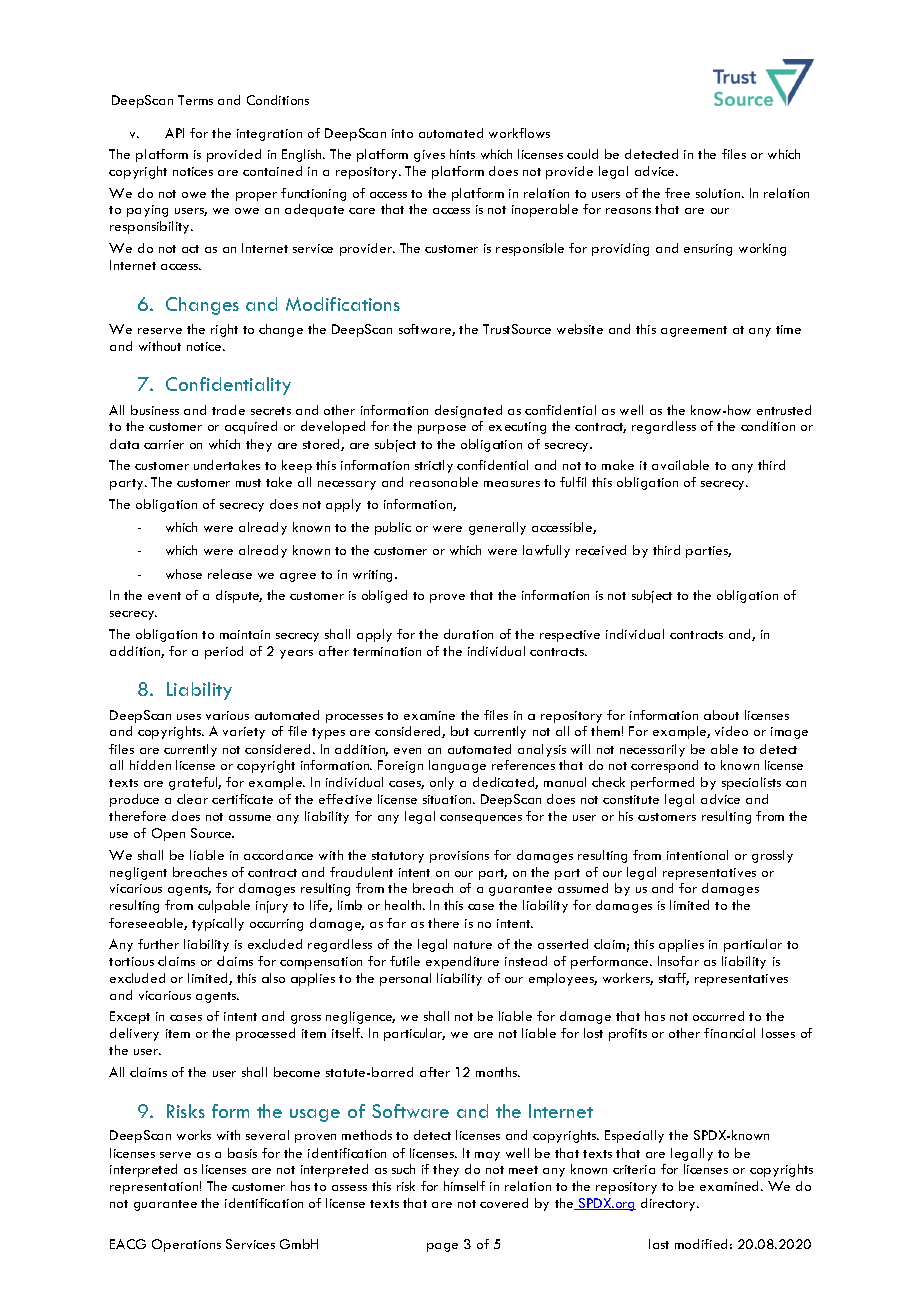 This screenshot has height=1308, width=924. I want to click on solution, so click(719, 193).
